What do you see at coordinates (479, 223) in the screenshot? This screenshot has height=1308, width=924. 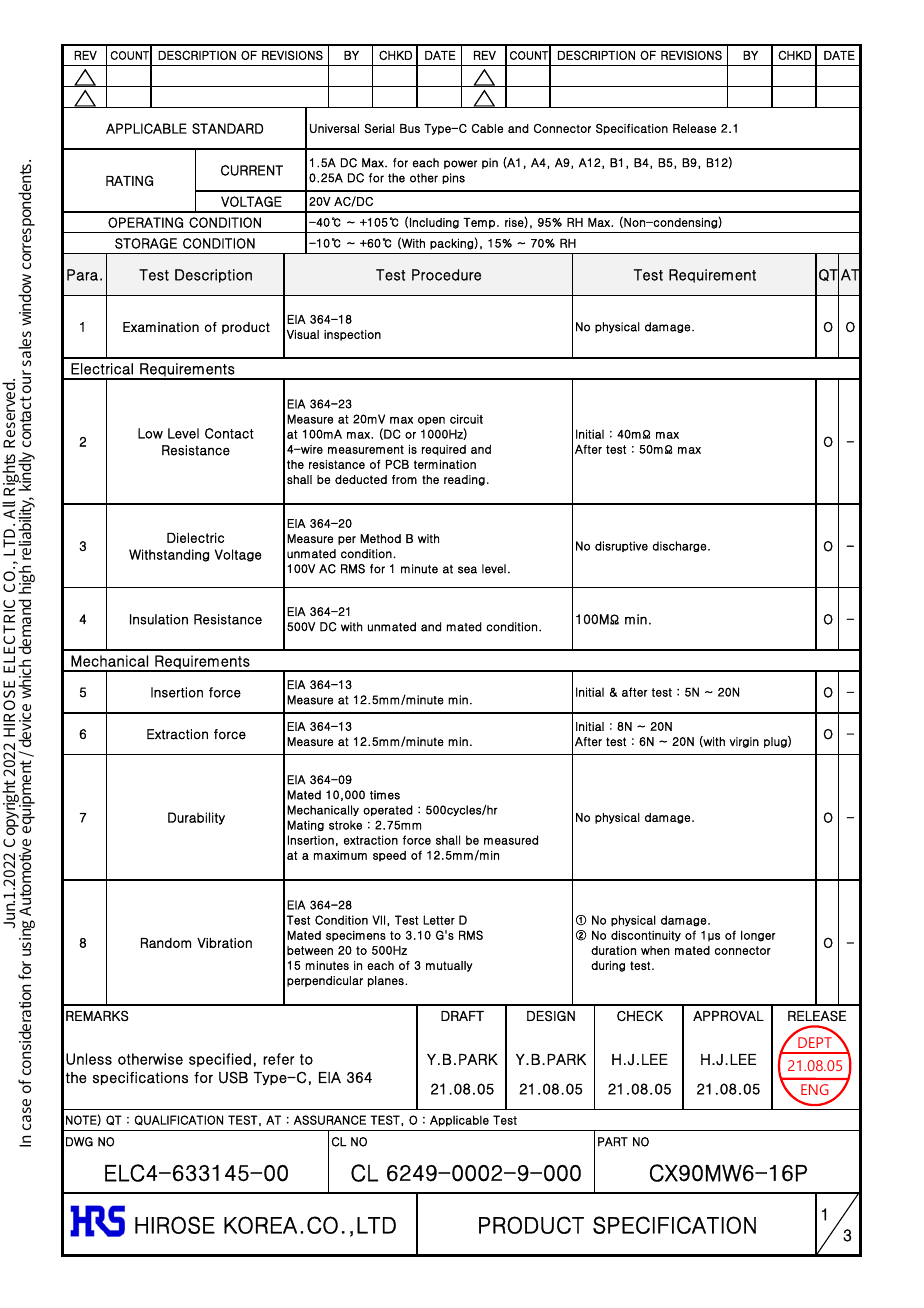 I see `Temp` at bounding box center [479, 223].
